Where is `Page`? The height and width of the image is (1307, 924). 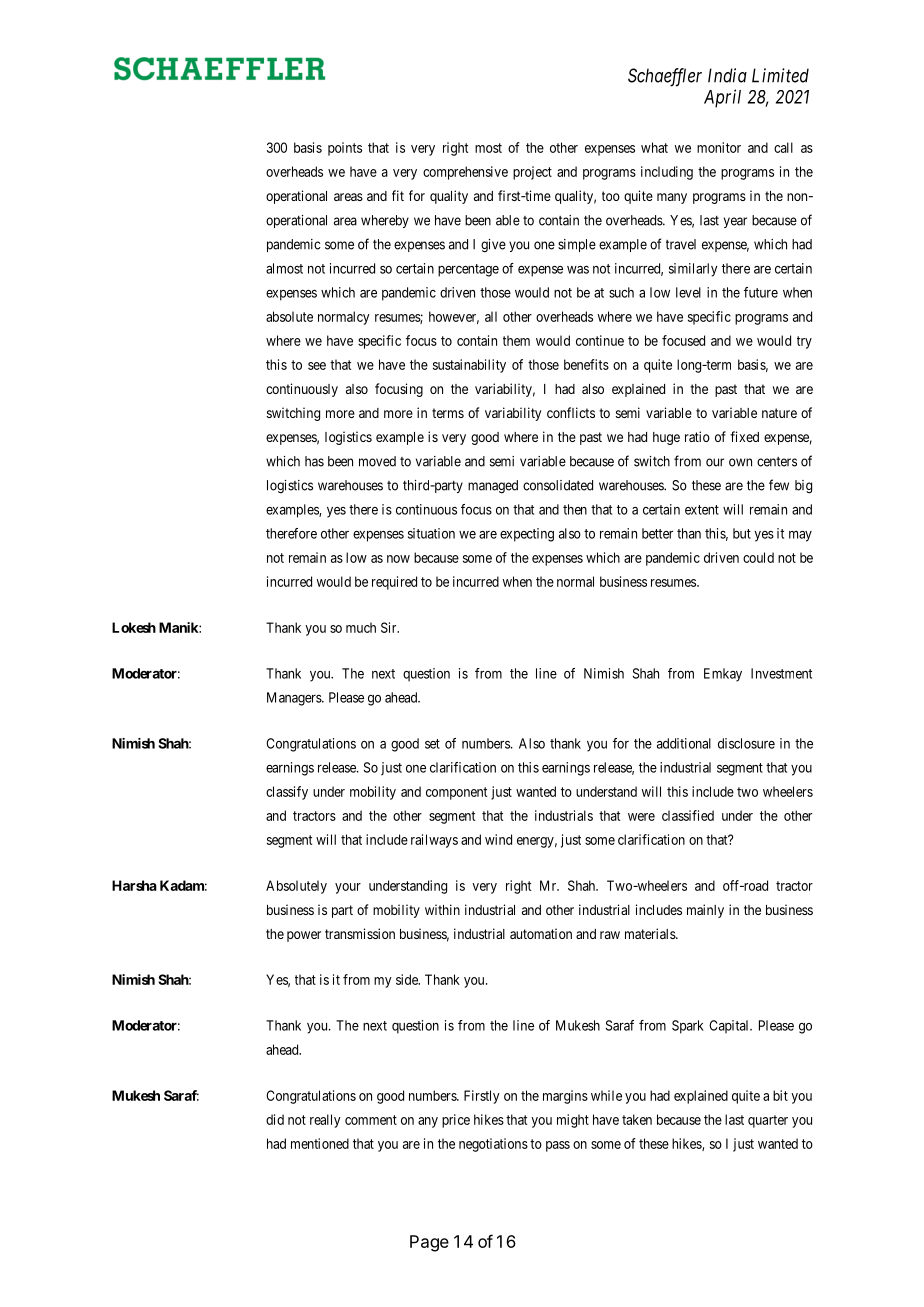
Page is located at coordinates (429, 1243).
